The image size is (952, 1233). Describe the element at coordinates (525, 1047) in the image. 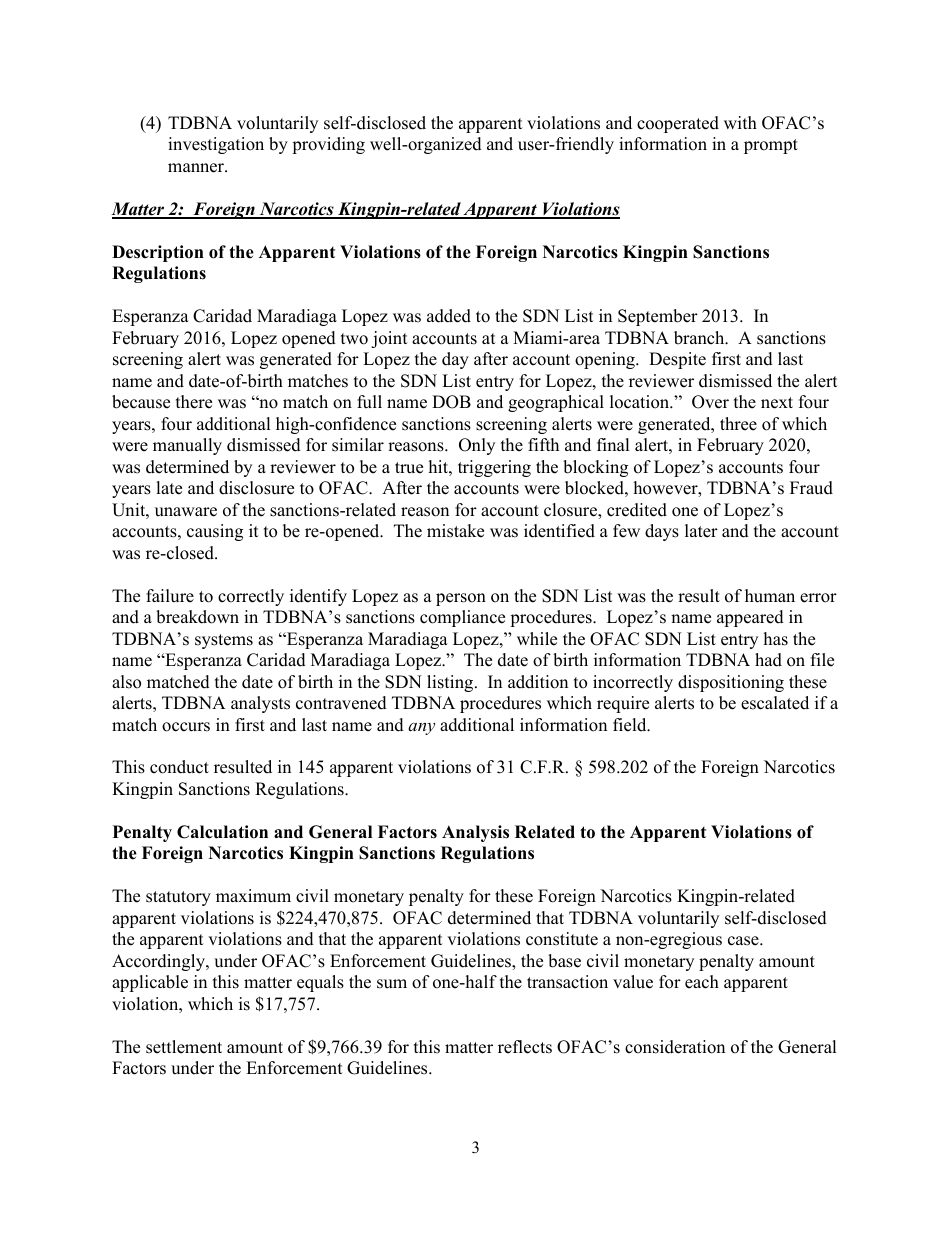

I see `reflects` at that location.
